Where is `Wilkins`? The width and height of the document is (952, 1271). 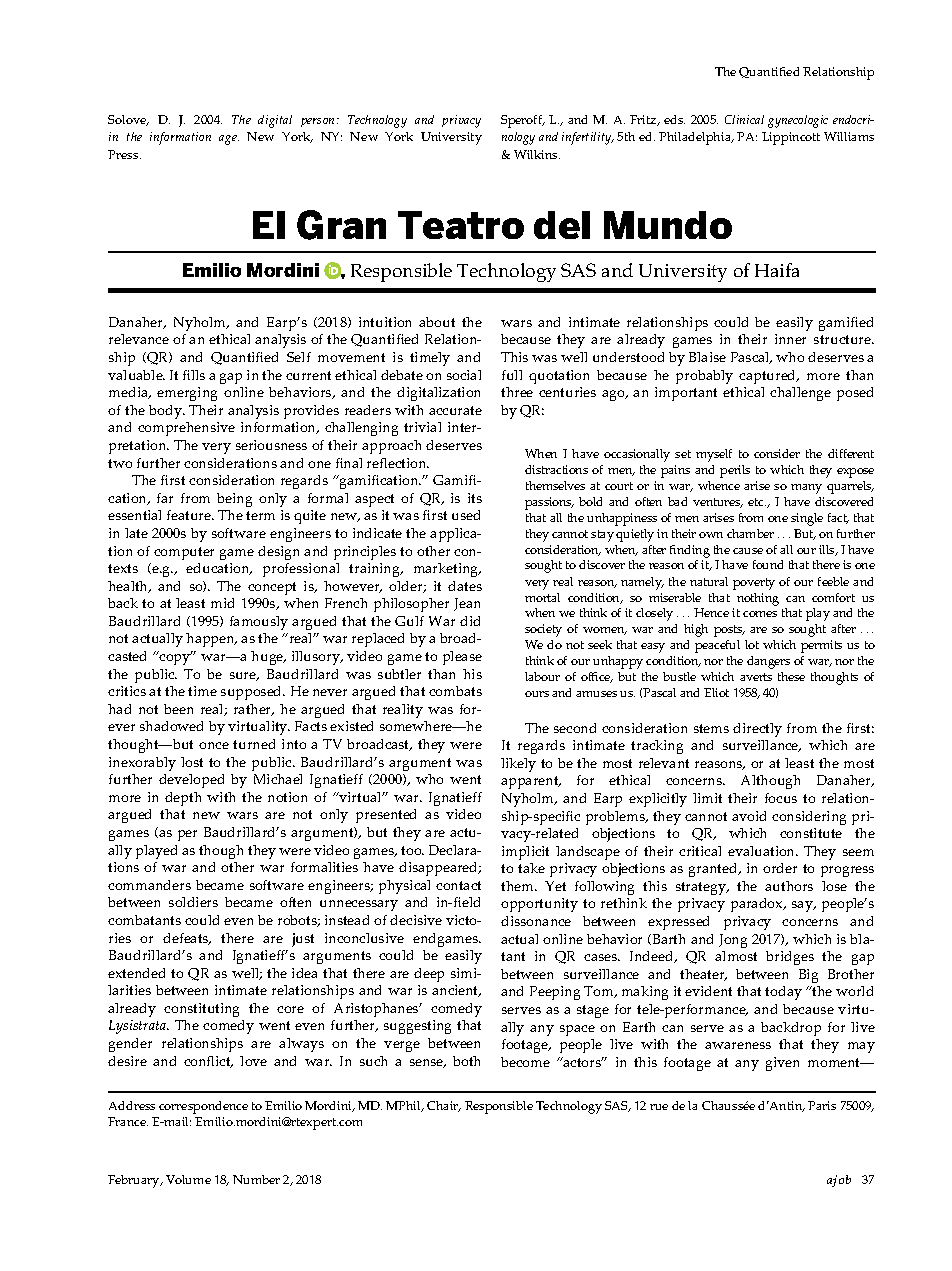 Wilkins is located at coordinates (537, 154).
